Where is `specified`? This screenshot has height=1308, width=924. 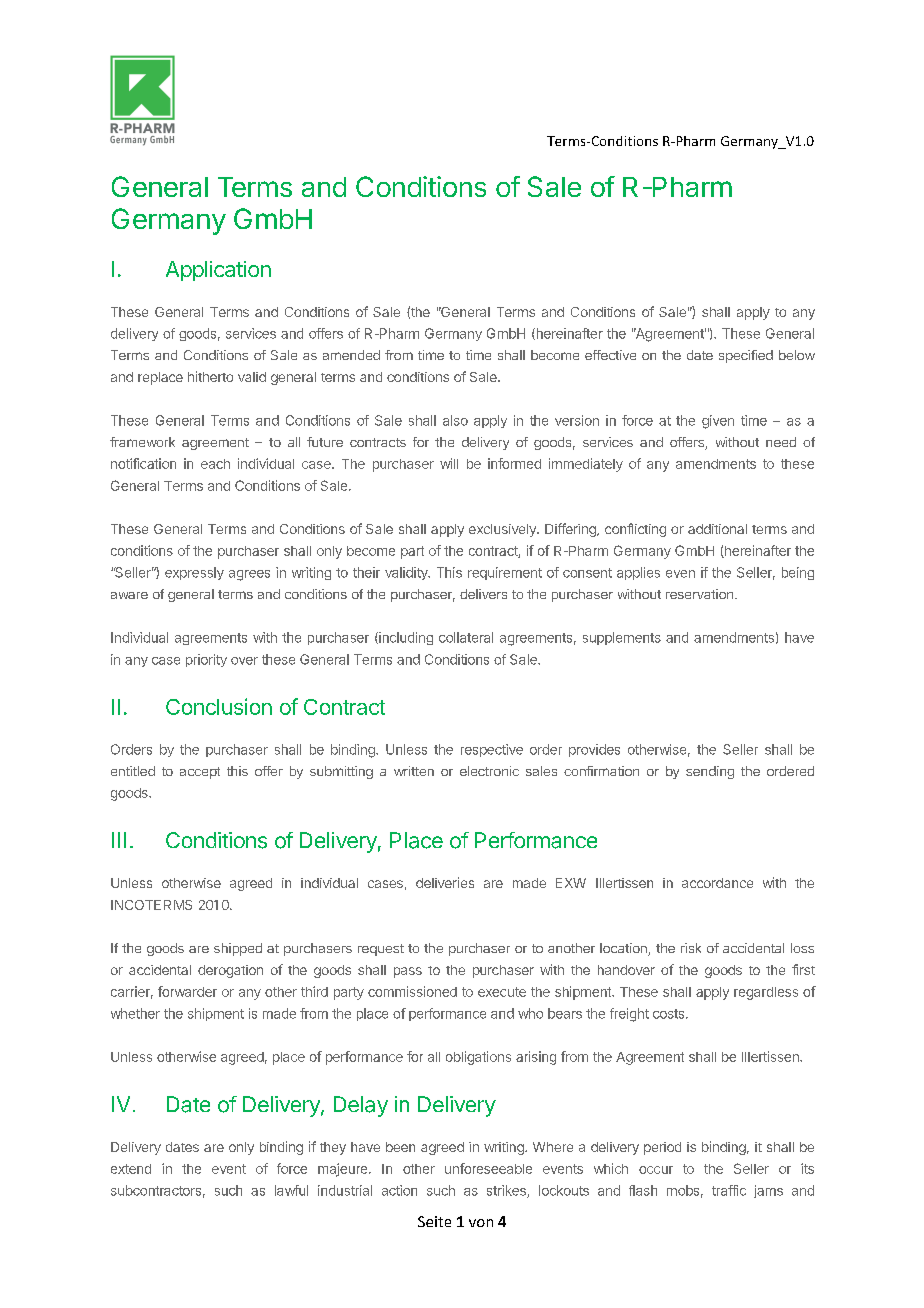 specified is located at coordinates (746, 356).
